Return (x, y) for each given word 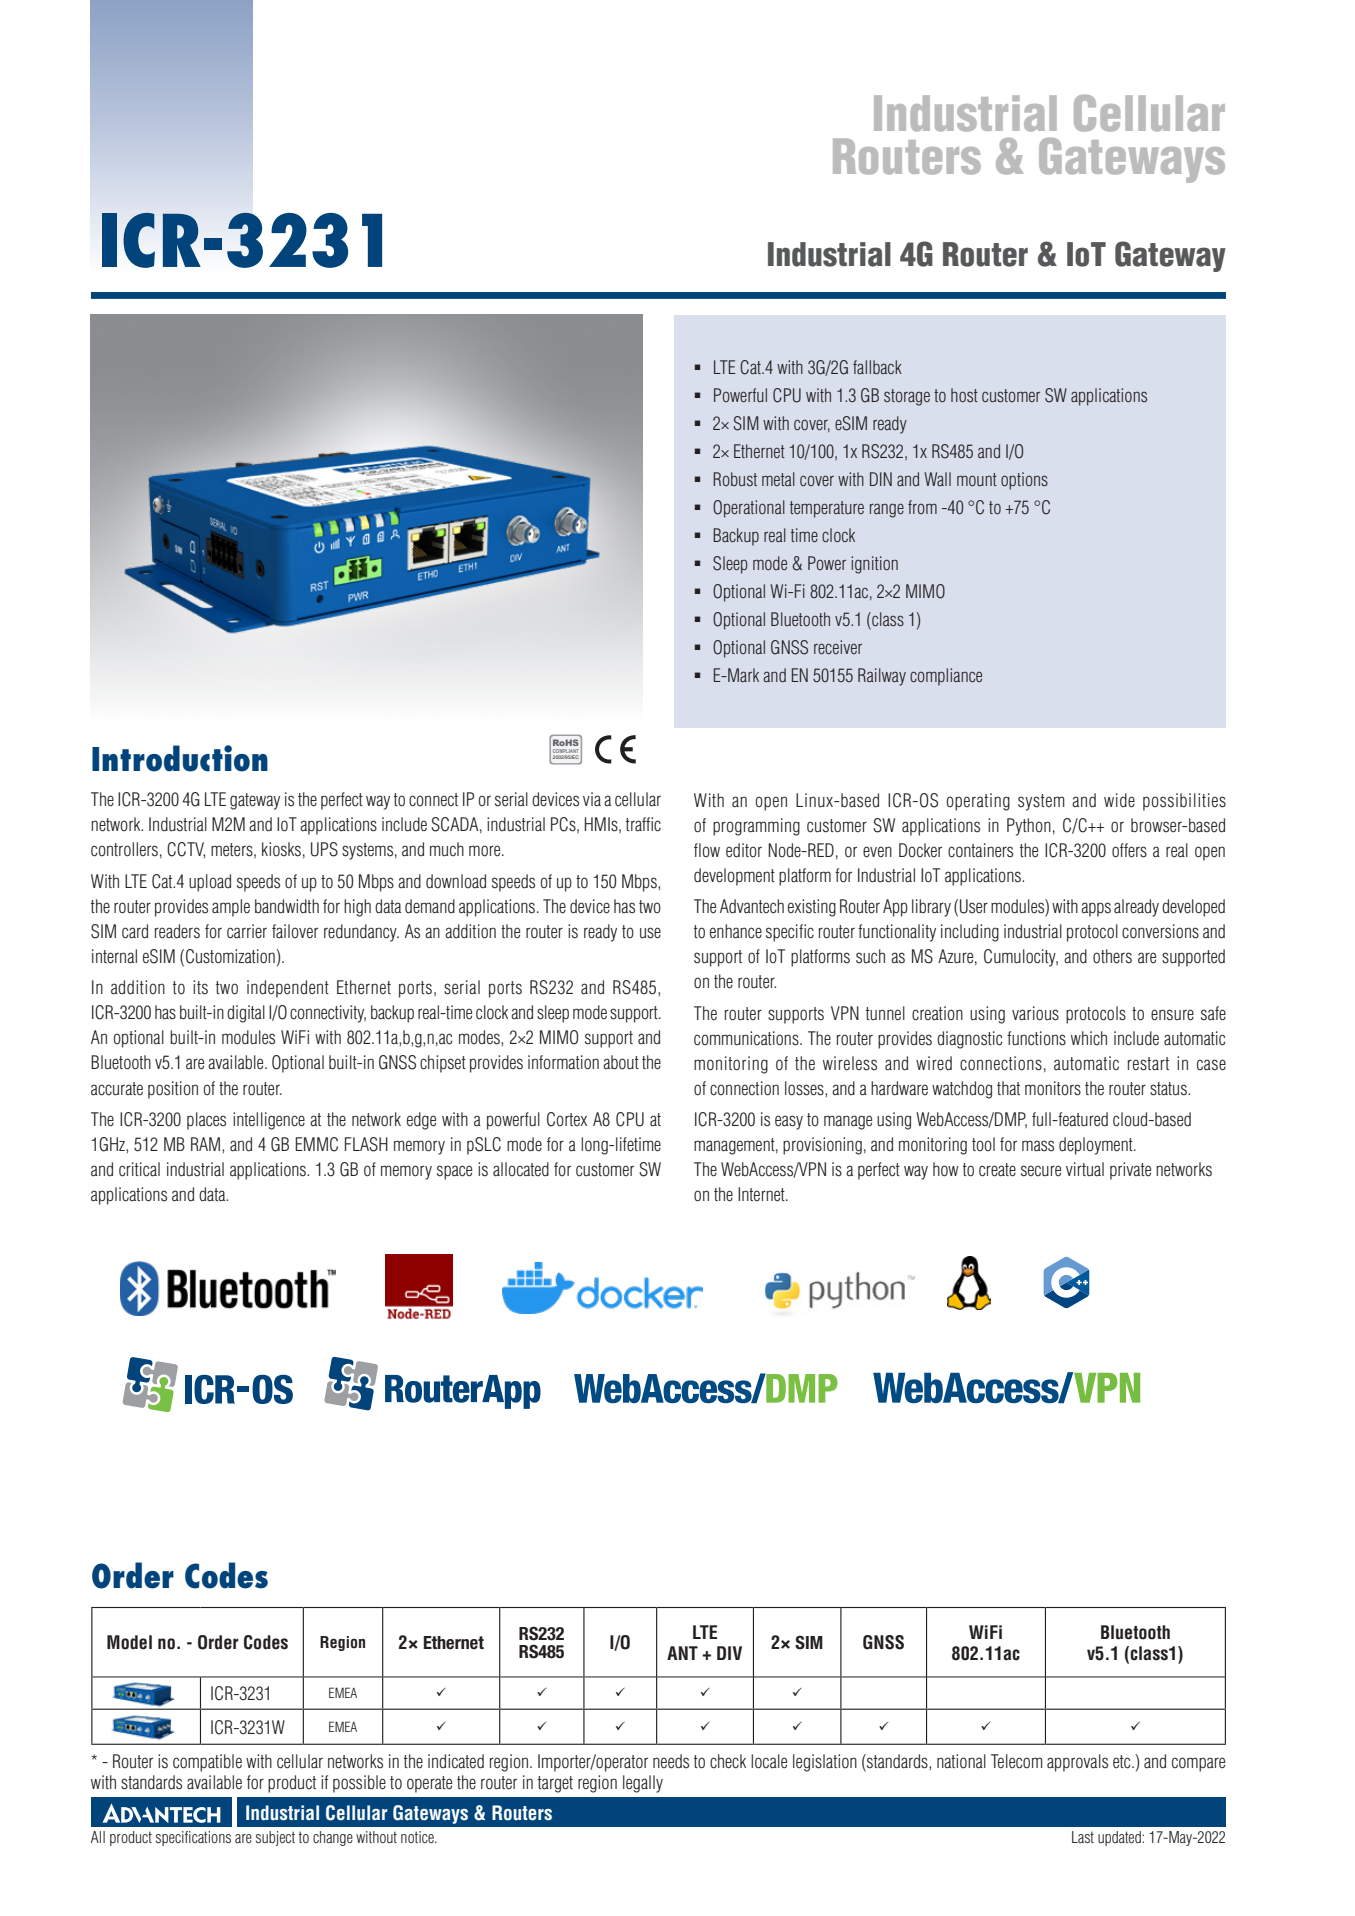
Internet (762, 1194)
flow (707, 850)
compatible (207, 1763)
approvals (1077, 1763)
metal (778, 479)
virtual (1085, 1169)
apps (1096, 909)
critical (139, 1169)
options (1024, 481)
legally (643, 1784)
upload (210, 883)
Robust (735, 479)
